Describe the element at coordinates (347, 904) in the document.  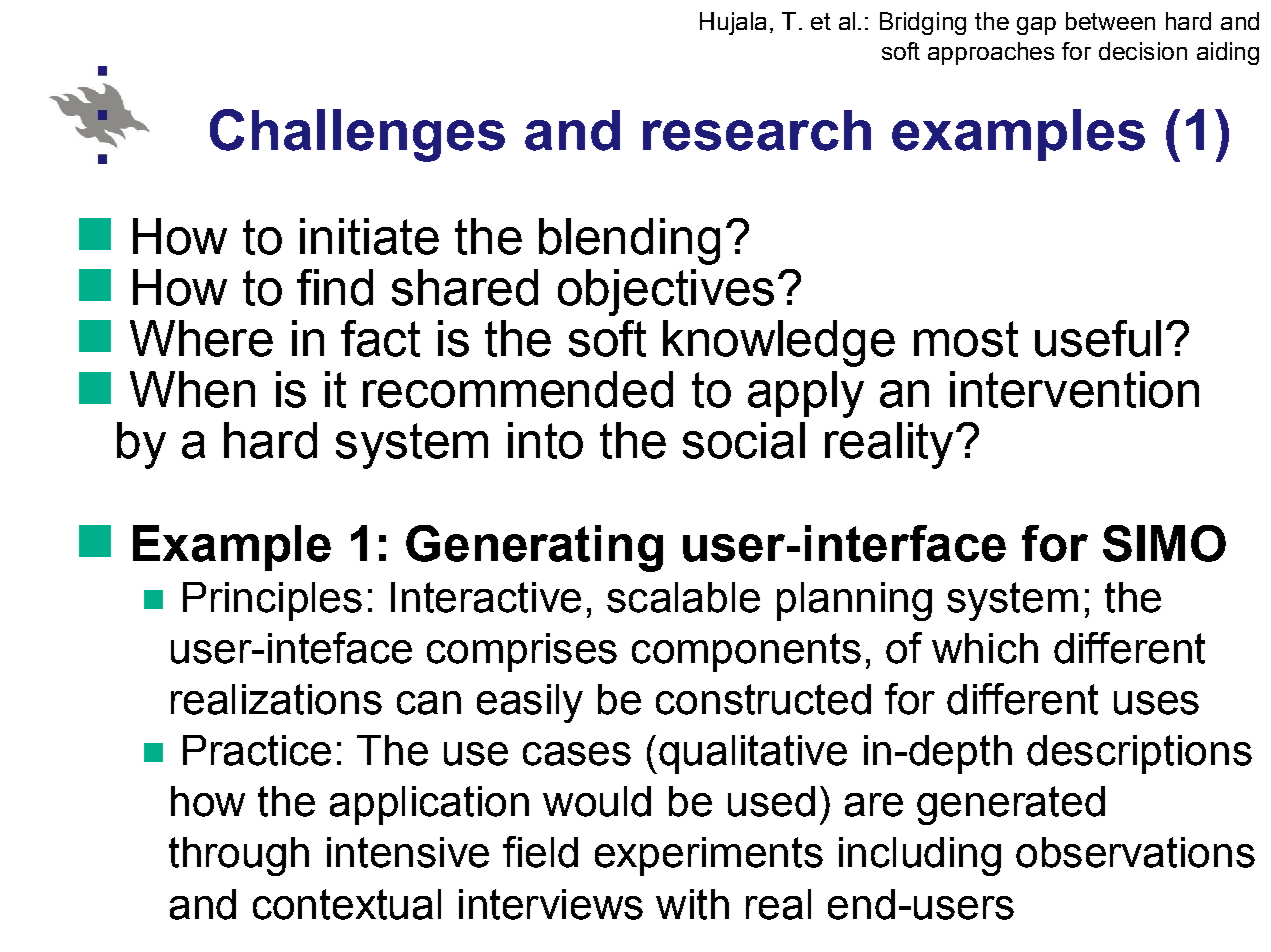
I see `contextual` at that location.
